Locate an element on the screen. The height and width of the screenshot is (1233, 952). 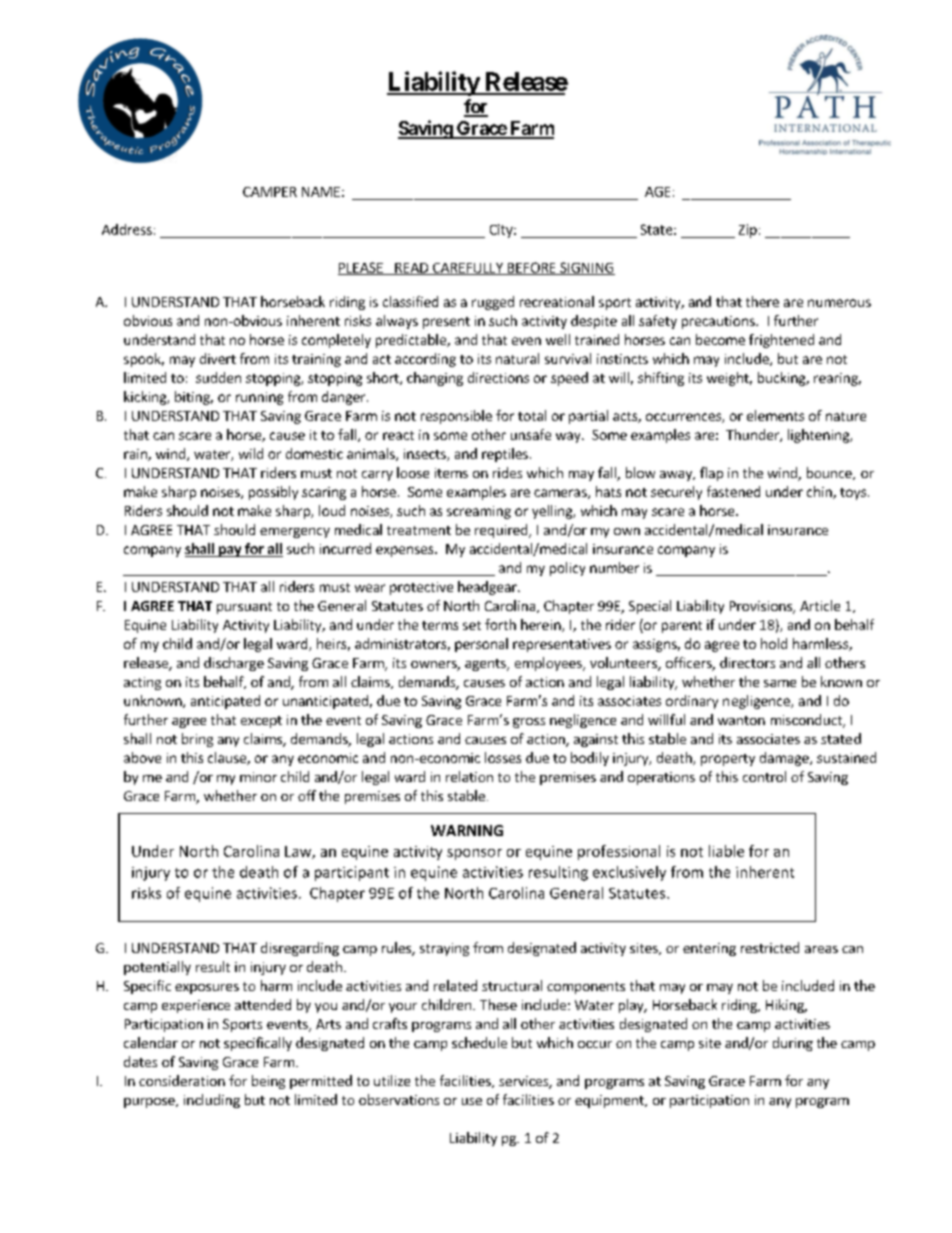
schedule is located at coordinates (479, 1042).
